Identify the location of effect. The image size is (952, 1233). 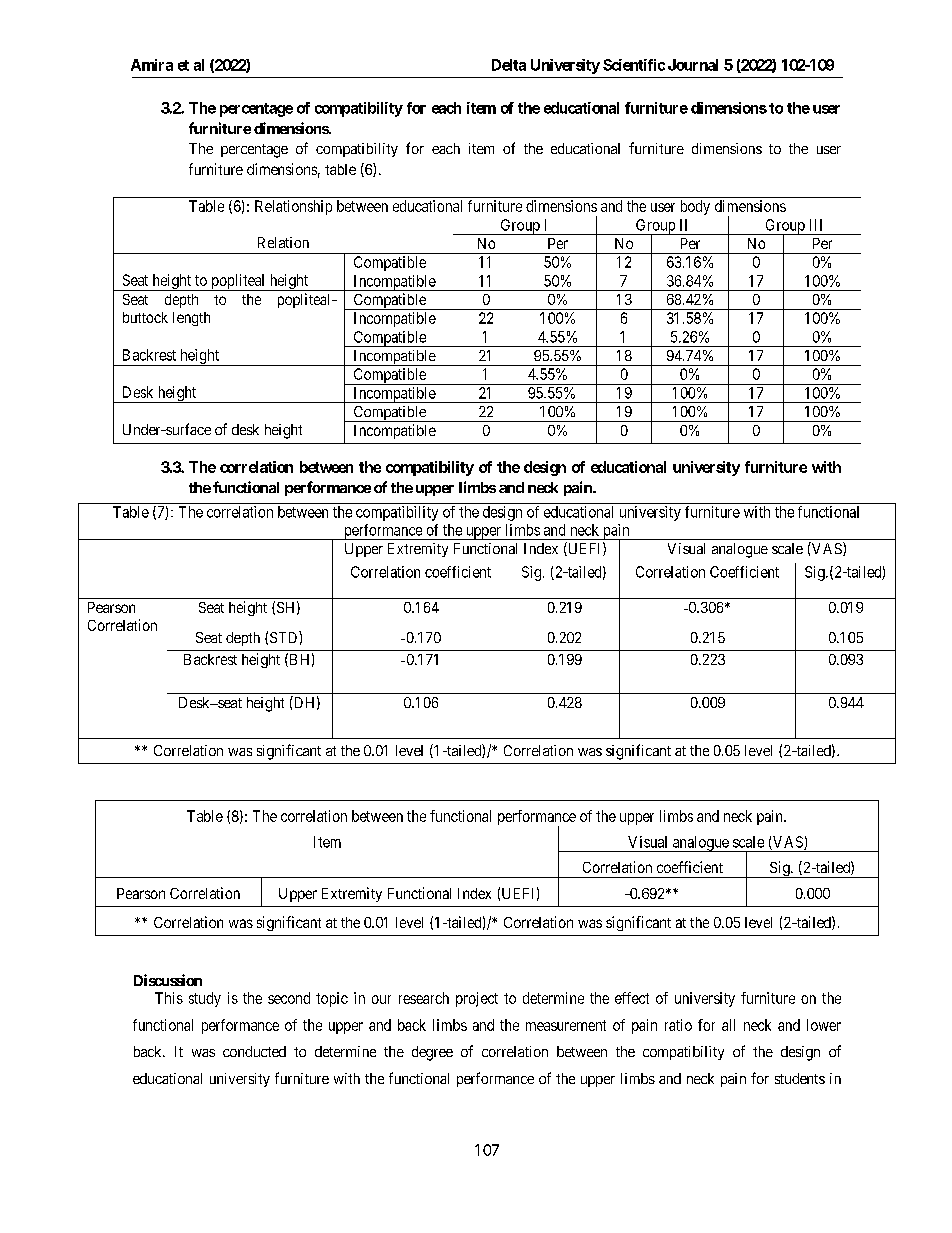
(632, 998).
